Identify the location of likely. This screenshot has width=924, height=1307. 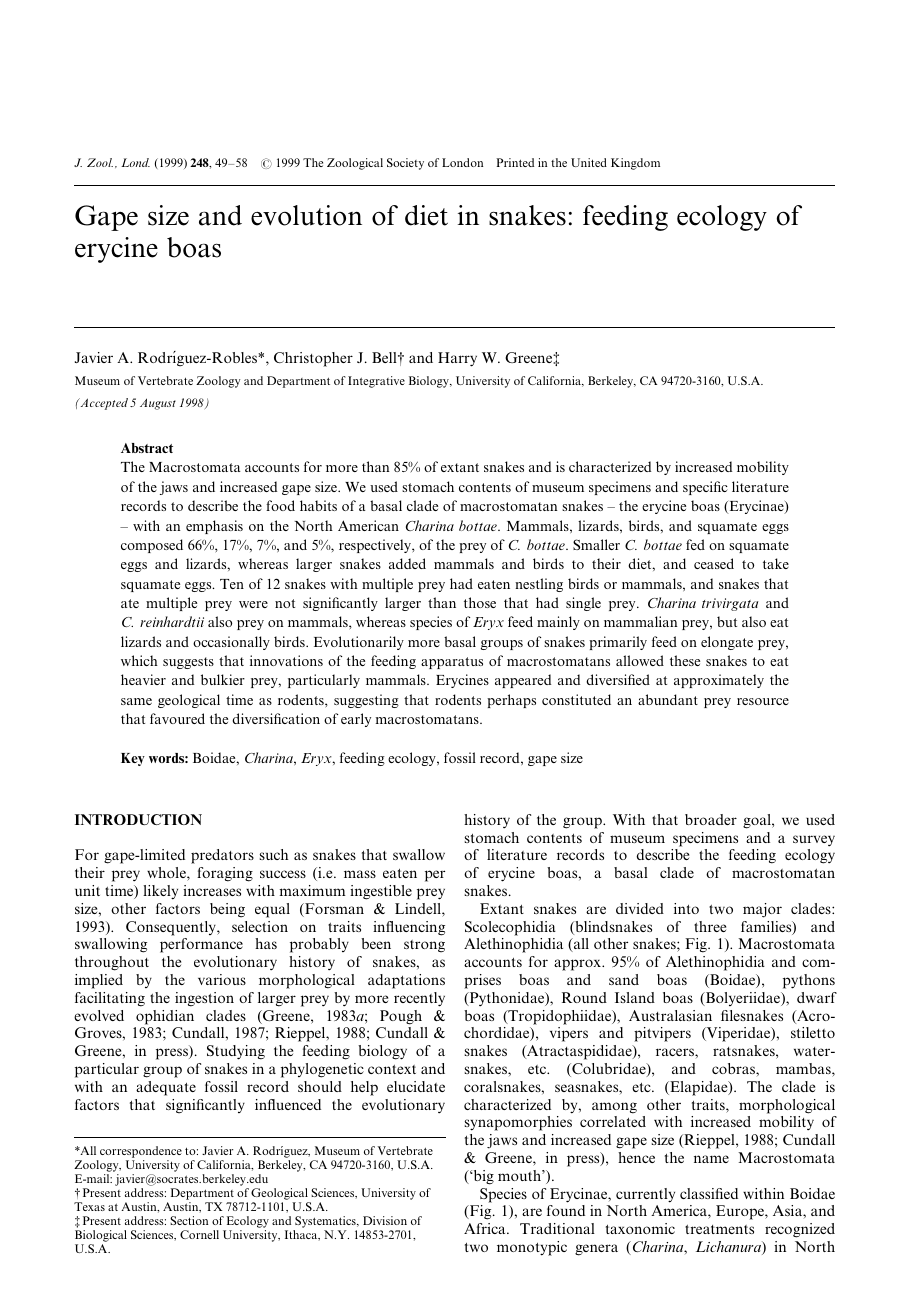
(160, 892).
